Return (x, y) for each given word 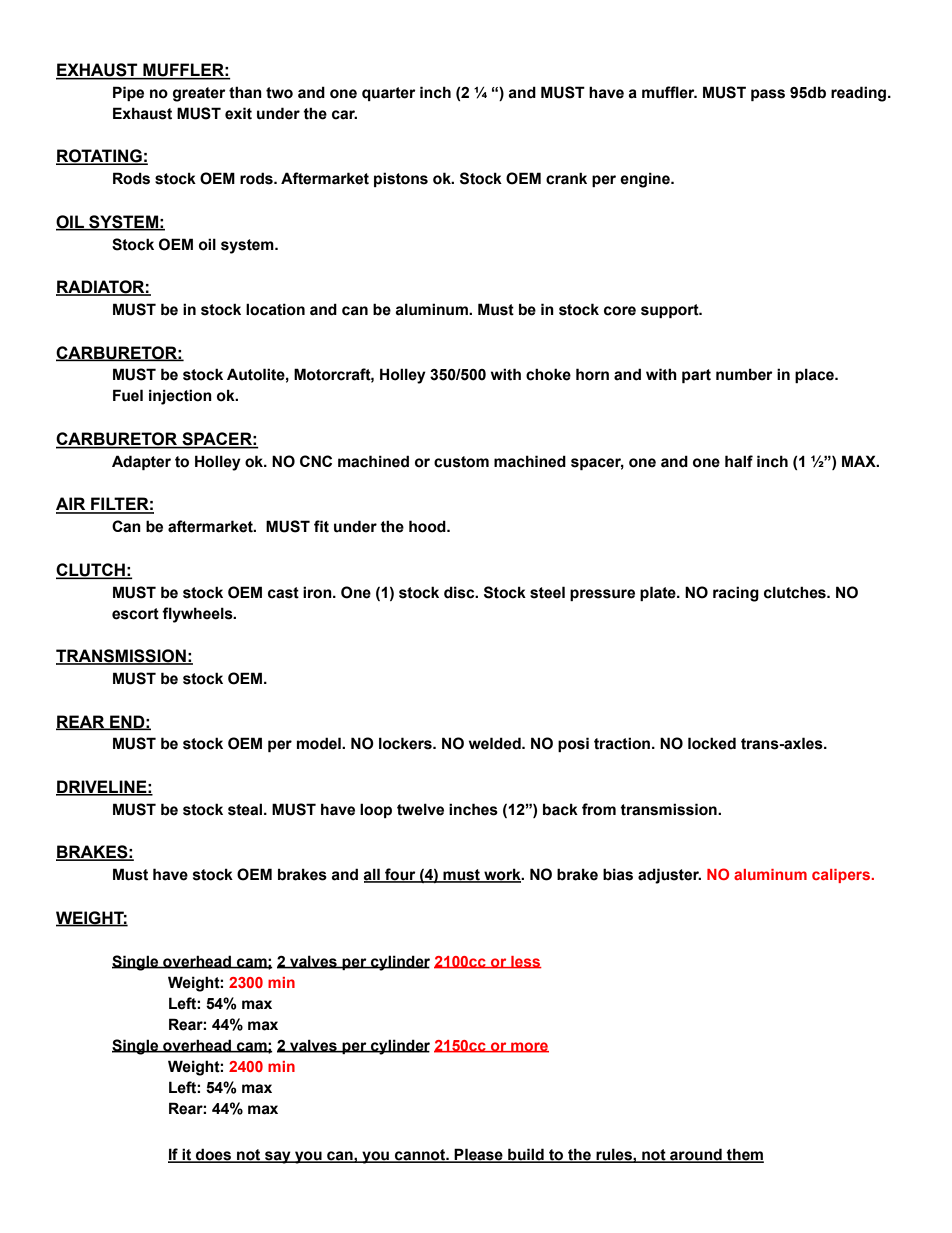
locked (712, 743)
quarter (389, 94)
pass (768, 95)
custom (461, 462)
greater (199, 94)
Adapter (141, 462)
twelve (420, 809)
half (739, 461)
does (214, 1155)
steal (246, 809)
